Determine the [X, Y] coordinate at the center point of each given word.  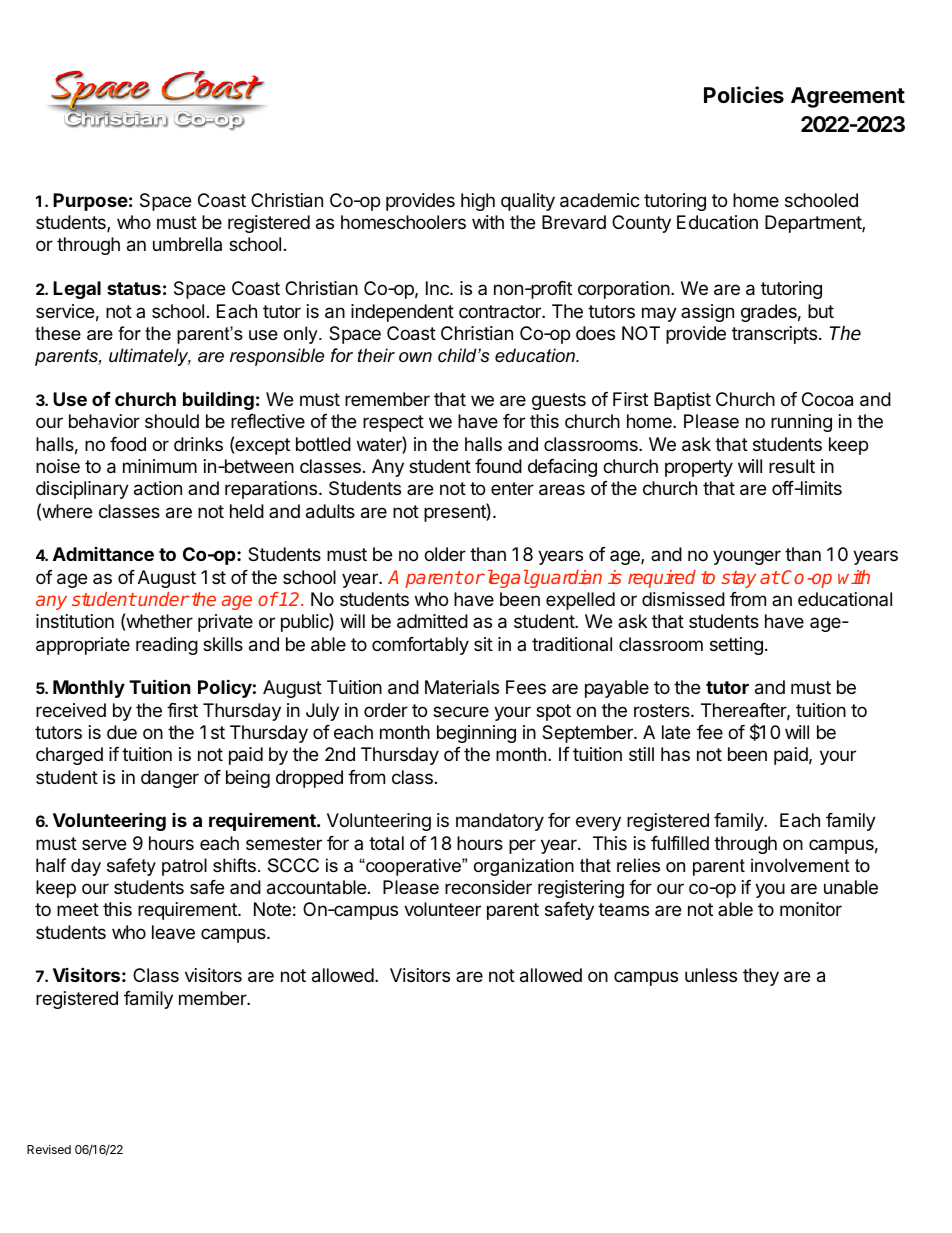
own [415, 357]
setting [736, 646]
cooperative [413, 867]
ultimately [150, 357]
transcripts [774, 335]
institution [75, 621]
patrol [184, 867]
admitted [432, 621]
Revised [49, 1149]
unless [711, 975]
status [134, 288]
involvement [800, 865]
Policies [744, 95]
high [478, 202]
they [761, 977]
